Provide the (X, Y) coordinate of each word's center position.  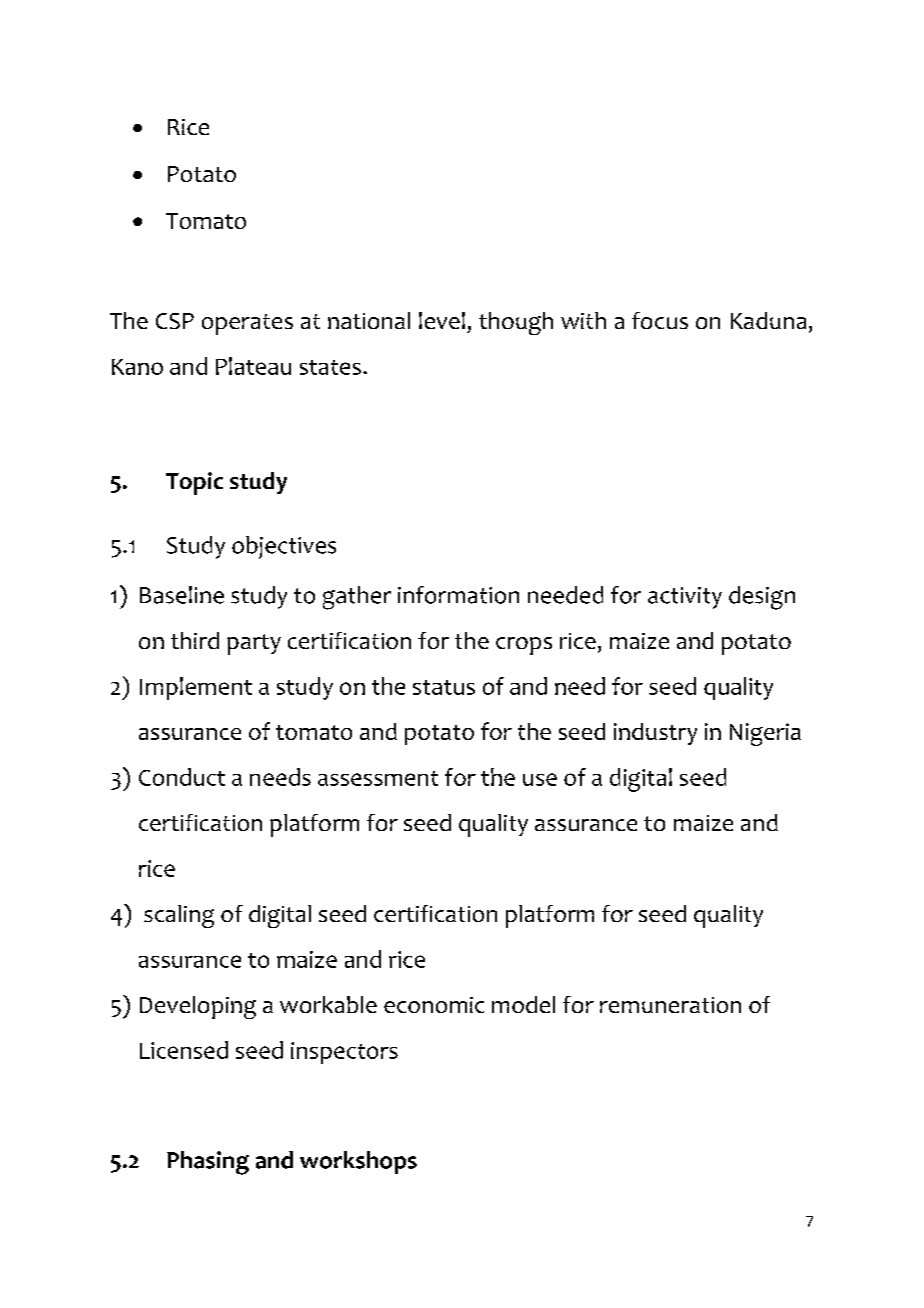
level (442, 320)
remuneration (670, 1005)
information (458, 595)
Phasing (208, 1163)
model (523, 1004)
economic (434, 1005)
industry (655, 734)
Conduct (182, 777)
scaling (179, 916)
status (444, 687)
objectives (284, 547)
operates (247, 324)
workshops (358, 1162)
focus (660, 320)
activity (685, 598)
